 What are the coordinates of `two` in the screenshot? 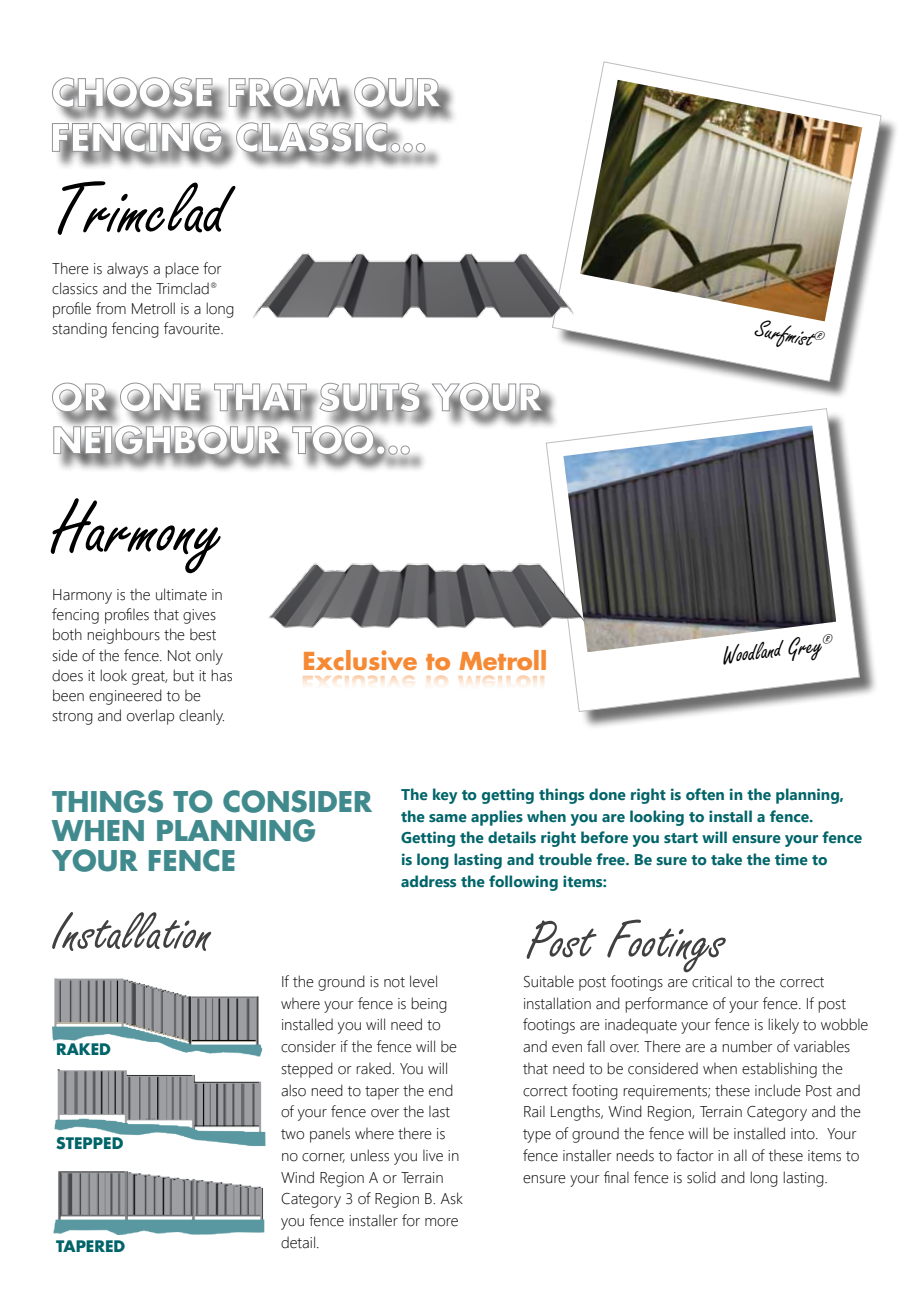 It's located at (292, 1134).
